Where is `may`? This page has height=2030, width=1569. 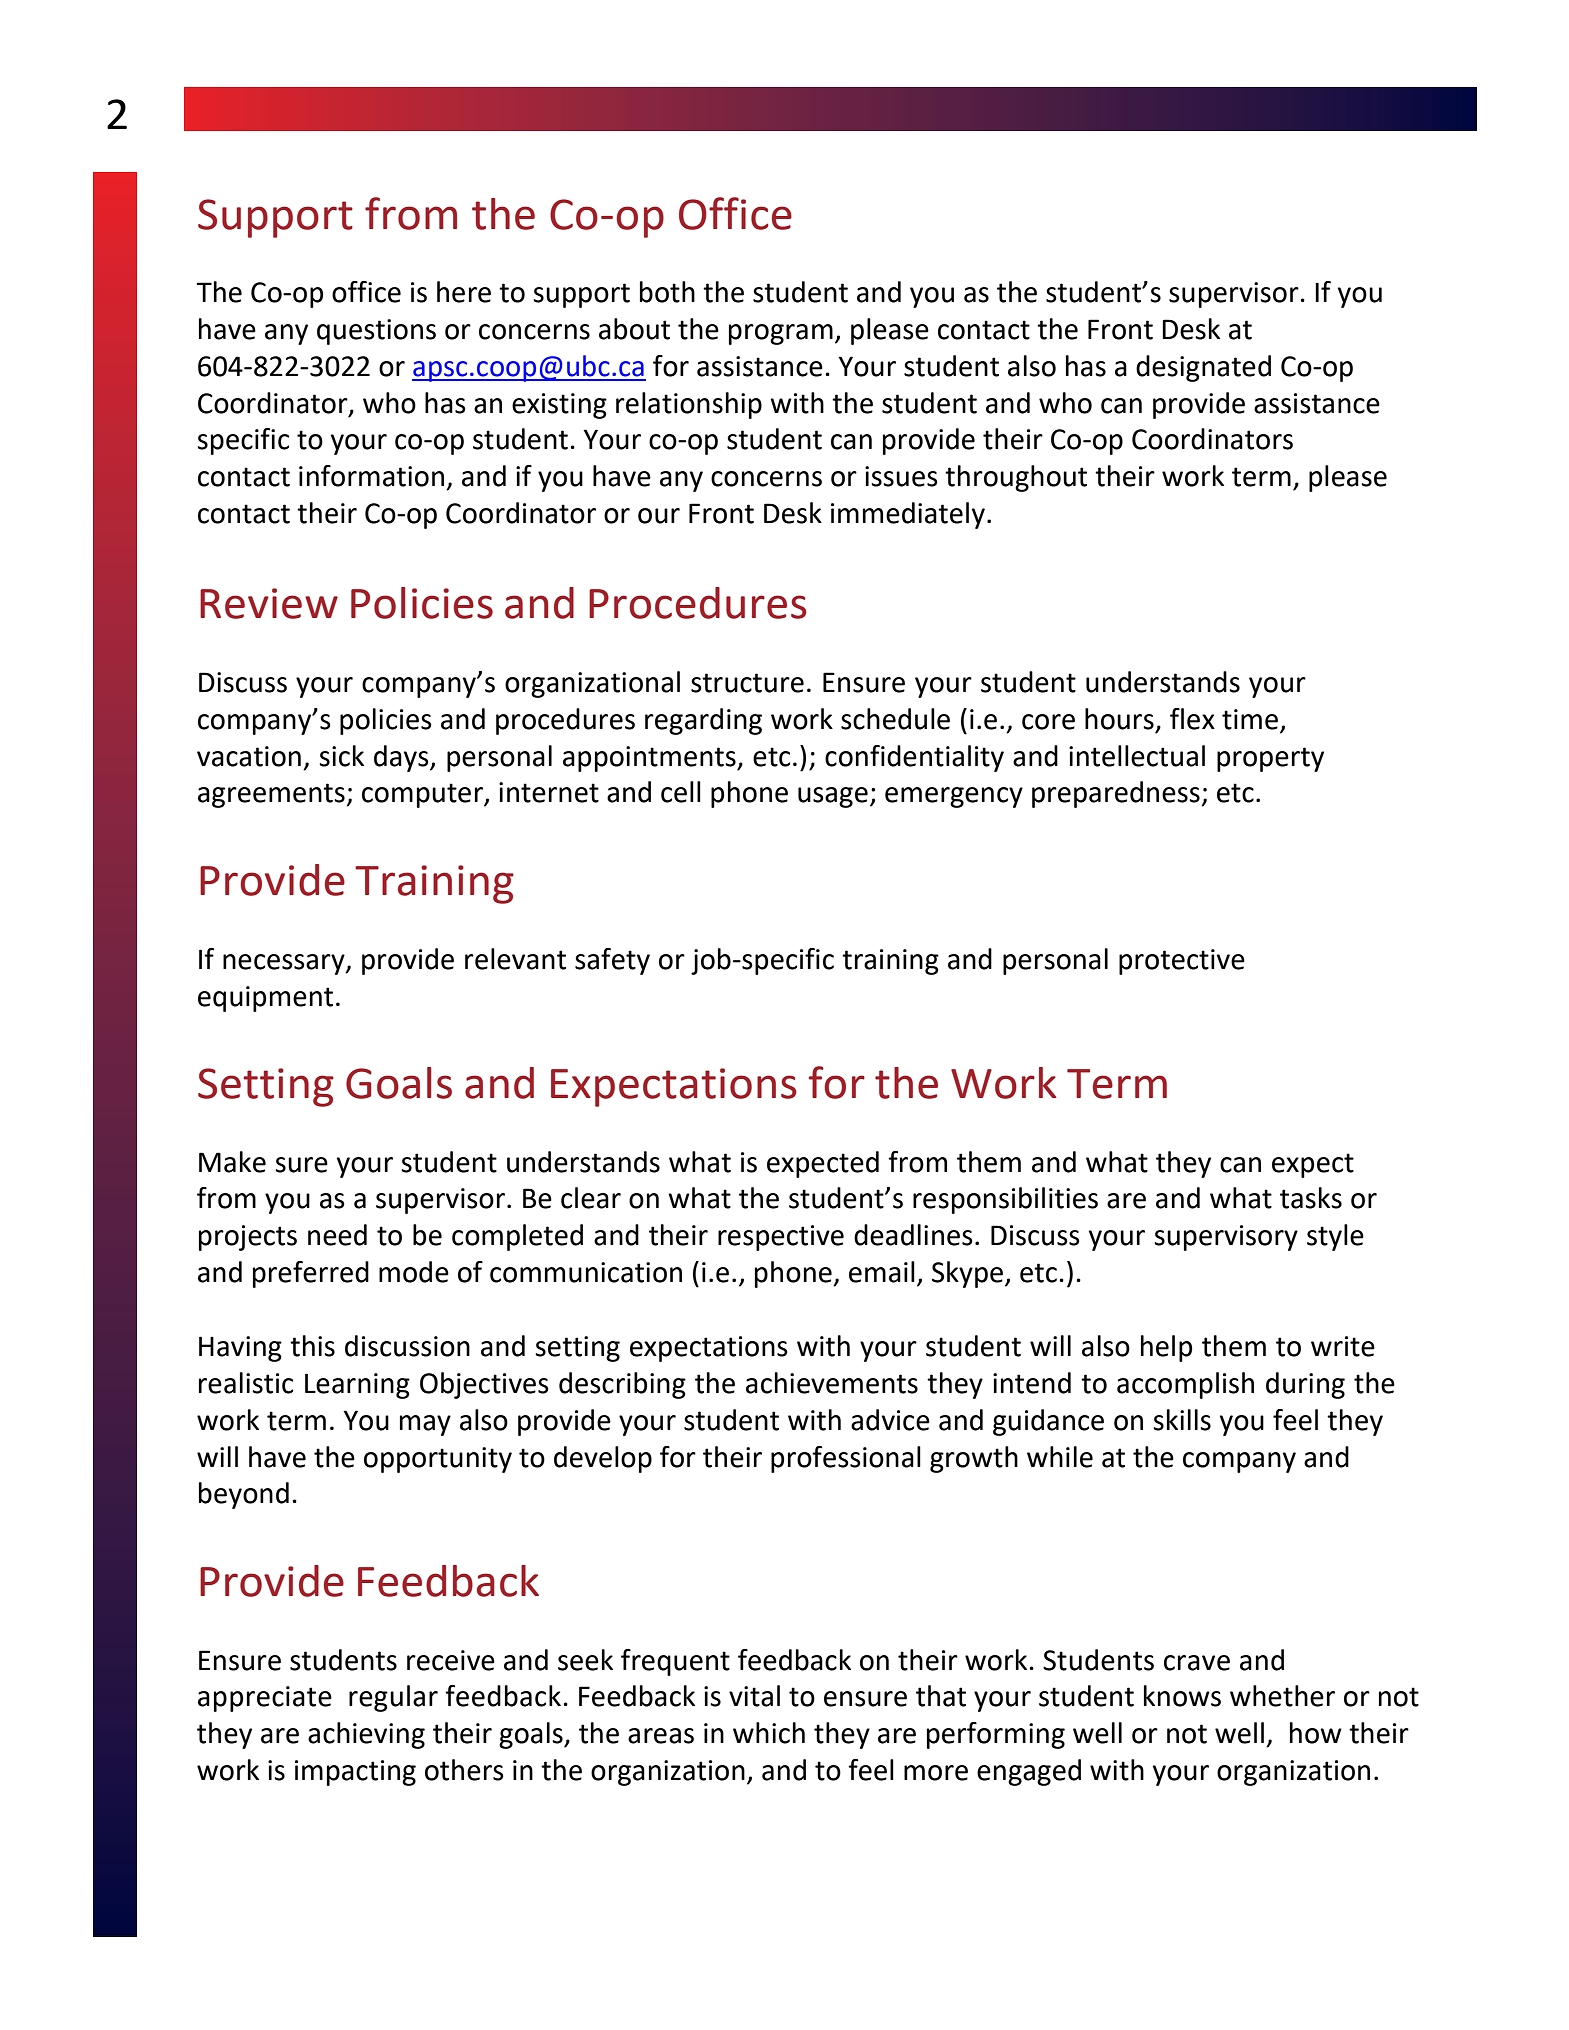
may is located at coordinates (425, 1425).
